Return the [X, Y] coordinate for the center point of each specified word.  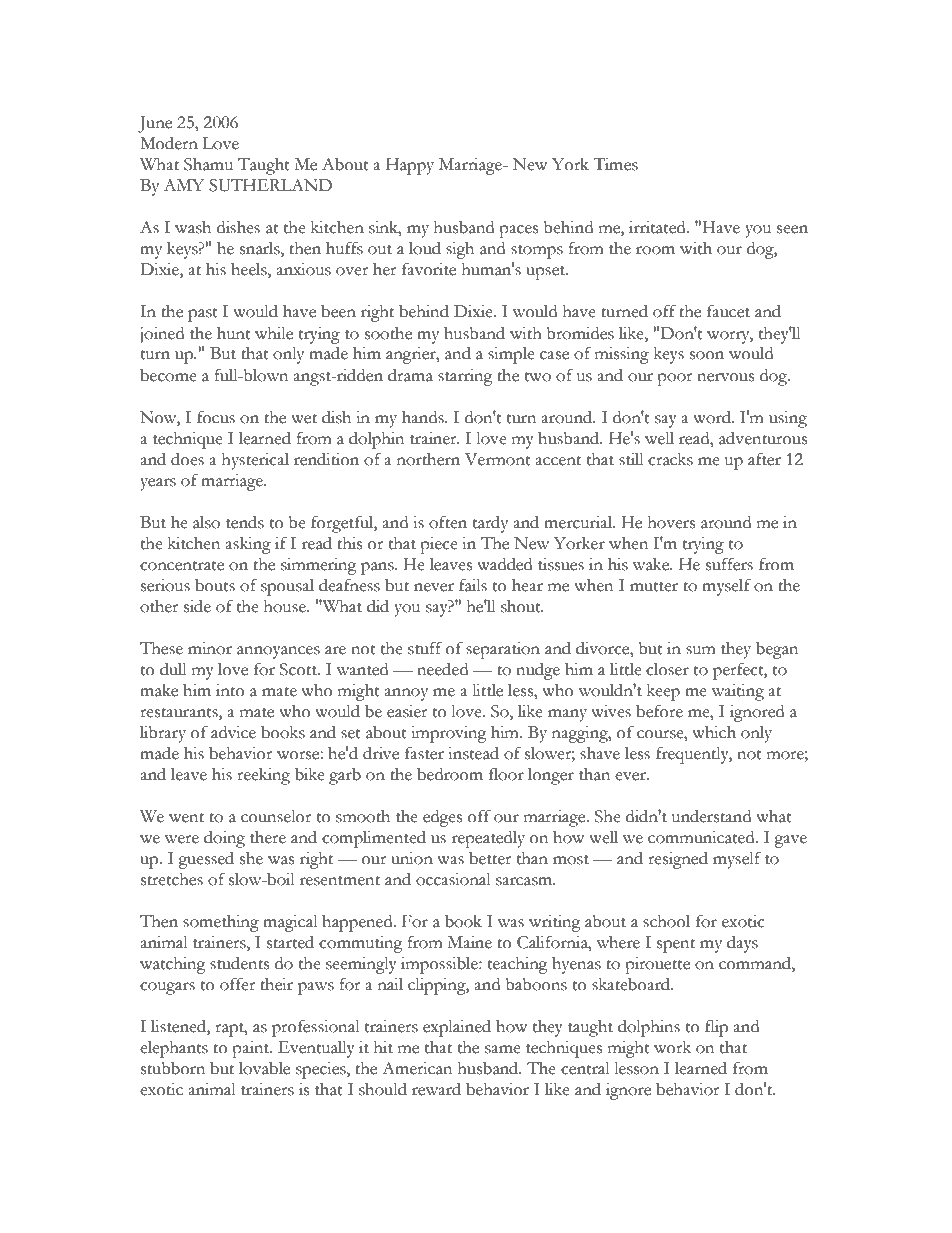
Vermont [498, 459]
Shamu [208, 164]
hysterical [255, 461]
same [503, 1049]
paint [252, 1049]
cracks [670, 459]
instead [473, 753]
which [714, 732]
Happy [410, 166]
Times [615, 164]
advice [233, 732]
